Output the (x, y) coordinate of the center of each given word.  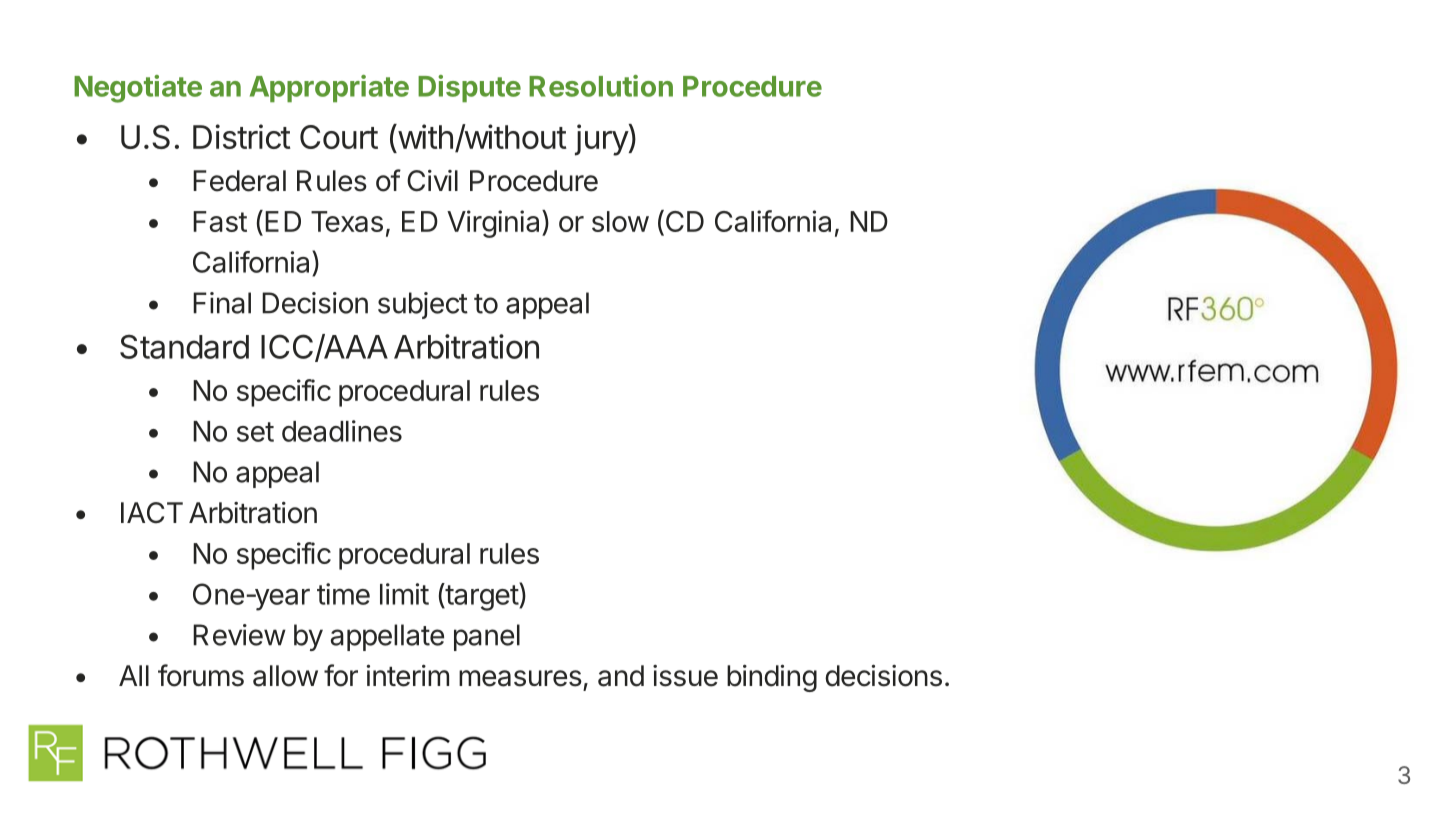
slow (620, 221)
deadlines (342, 431)
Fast (220, 221)
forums (201, 675)
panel (487, 637)
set (255, 432)
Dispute (469, 88)
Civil (432, 181)
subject (423, 305)
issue (685, 676)
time (343, 594)
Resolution (601, 86)
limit (404, 594)
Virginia (495, 224)
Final (222, 303)
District (242, 136)
